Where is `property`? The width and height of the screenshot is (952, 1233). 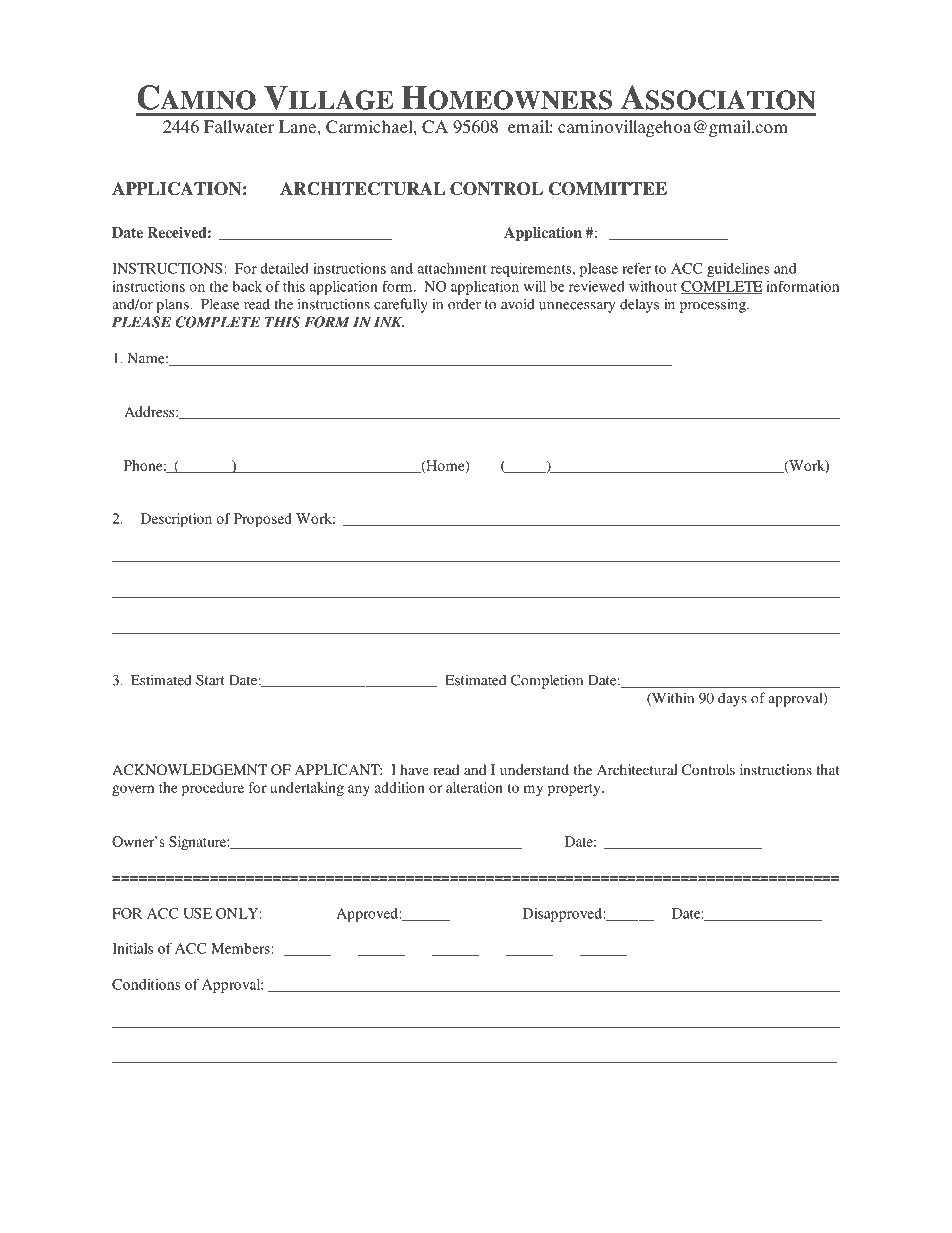
property is located at coordinates (575, 790).
